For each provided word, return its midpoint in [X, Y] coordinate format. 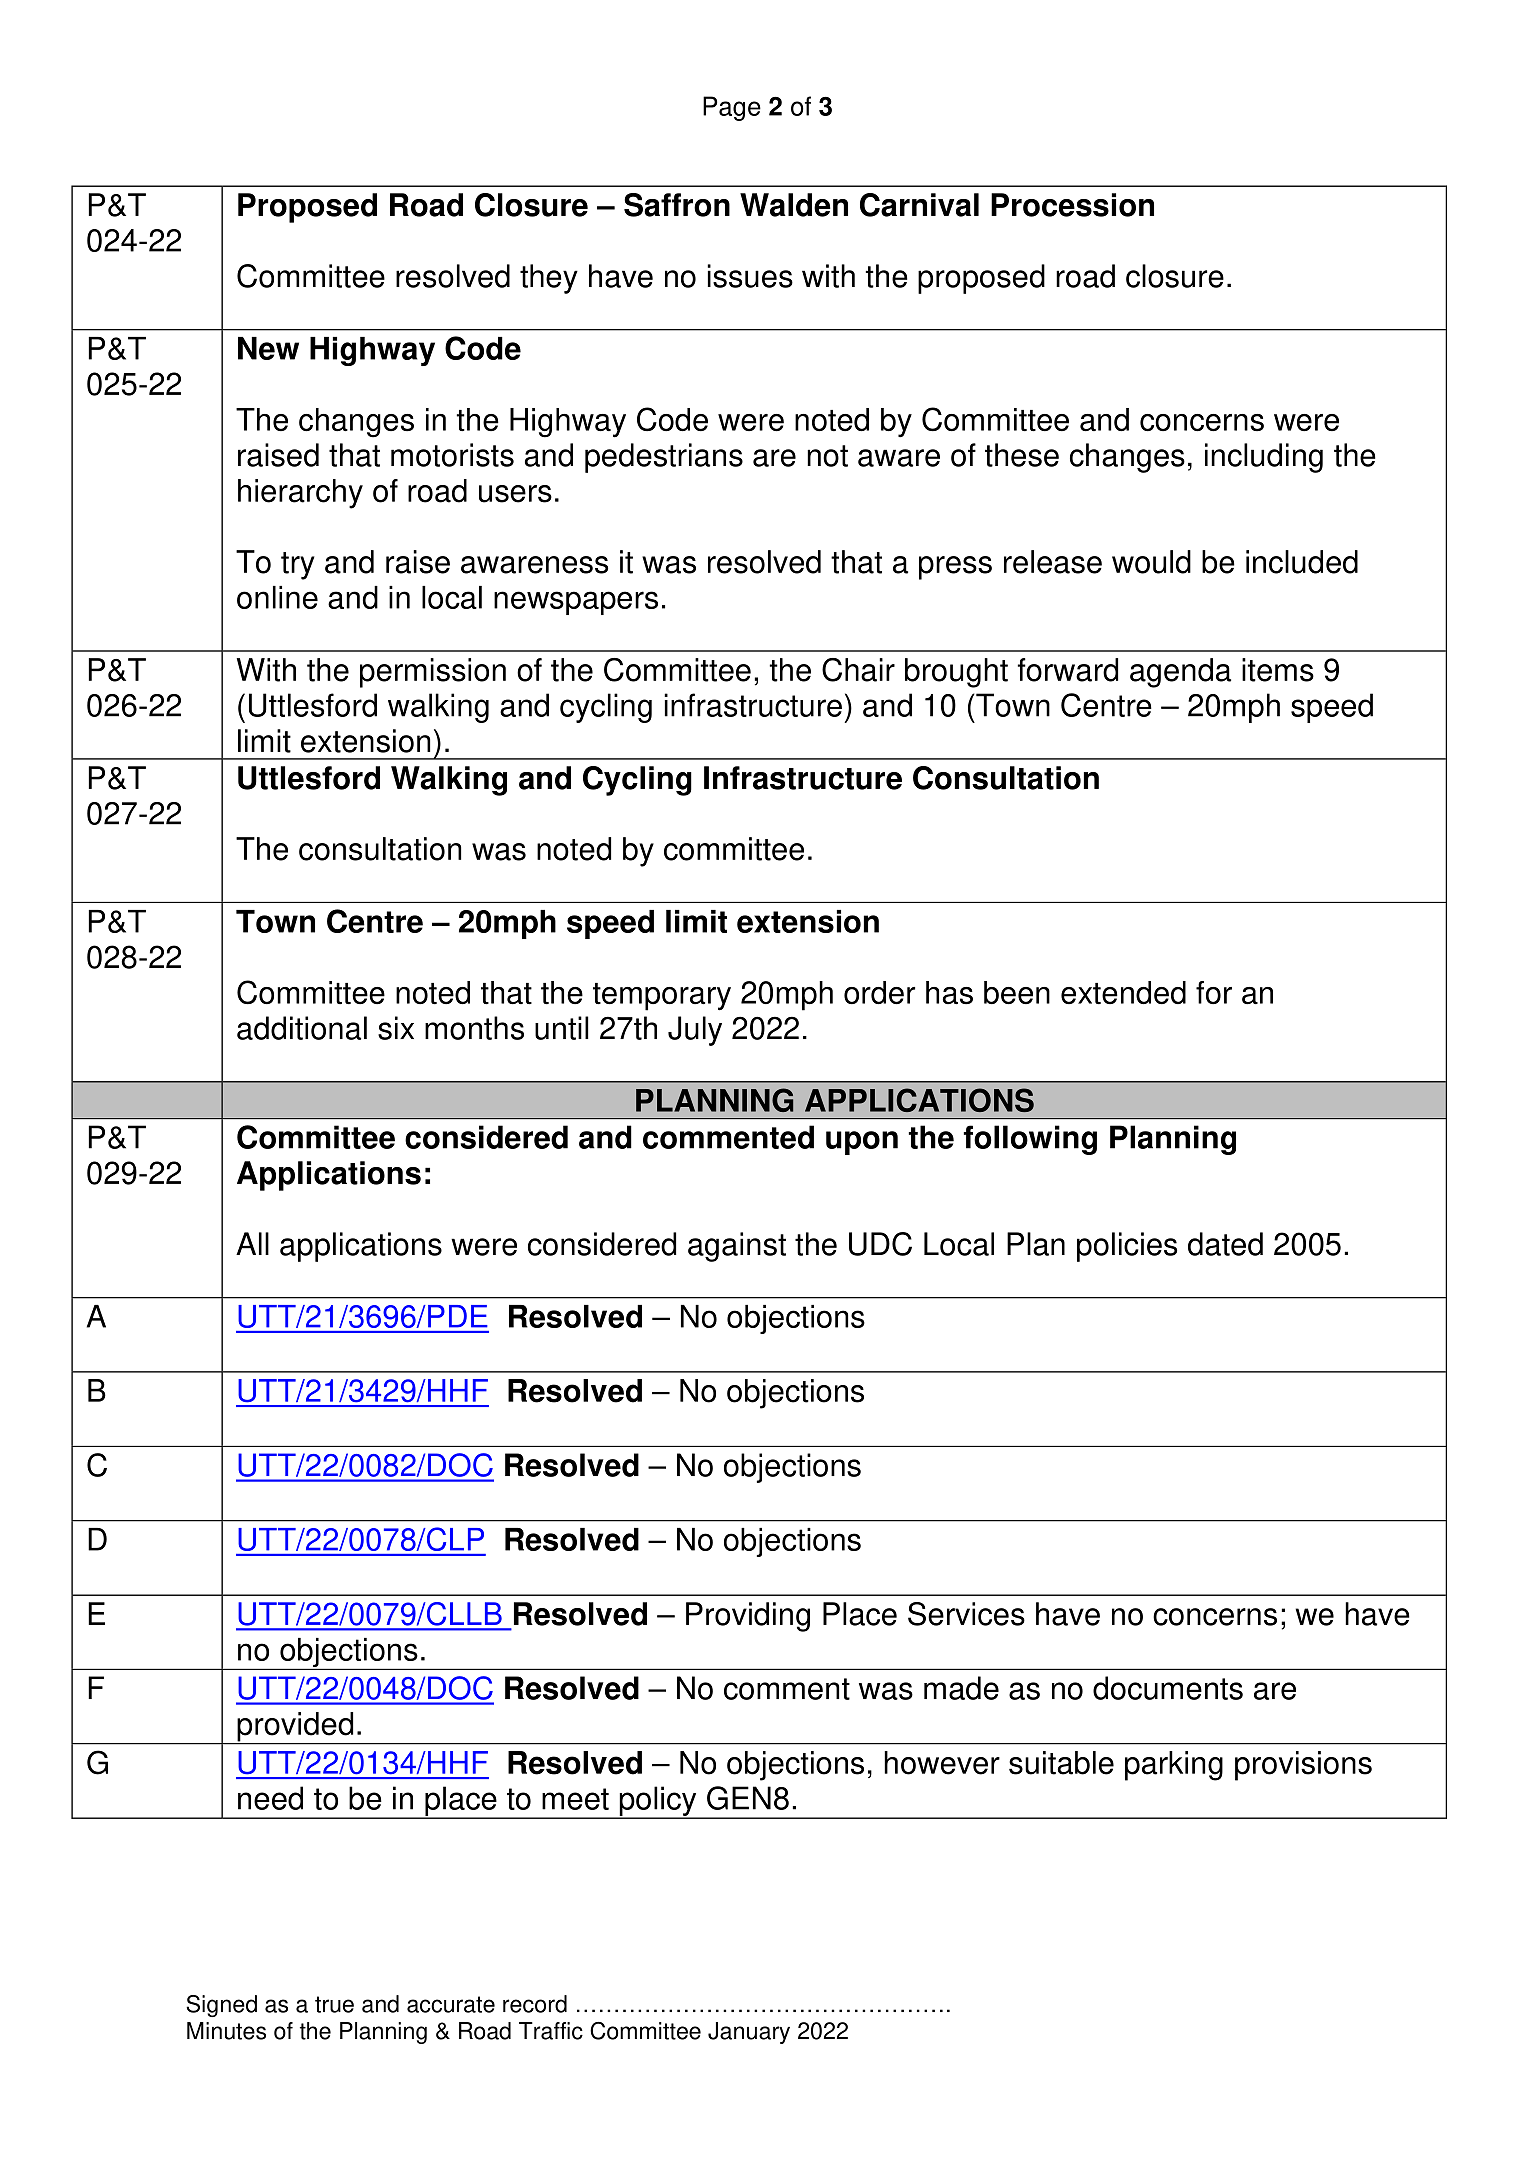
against [737, 1247]
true [334, 2004]
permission [433, 673]
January [749, 2033]
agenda [1180, 673]
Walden [794, 205]
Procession [1072, 205]
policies [1127, 1247]
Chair [858, 670]
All [252, 1243]
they [549, 279]
